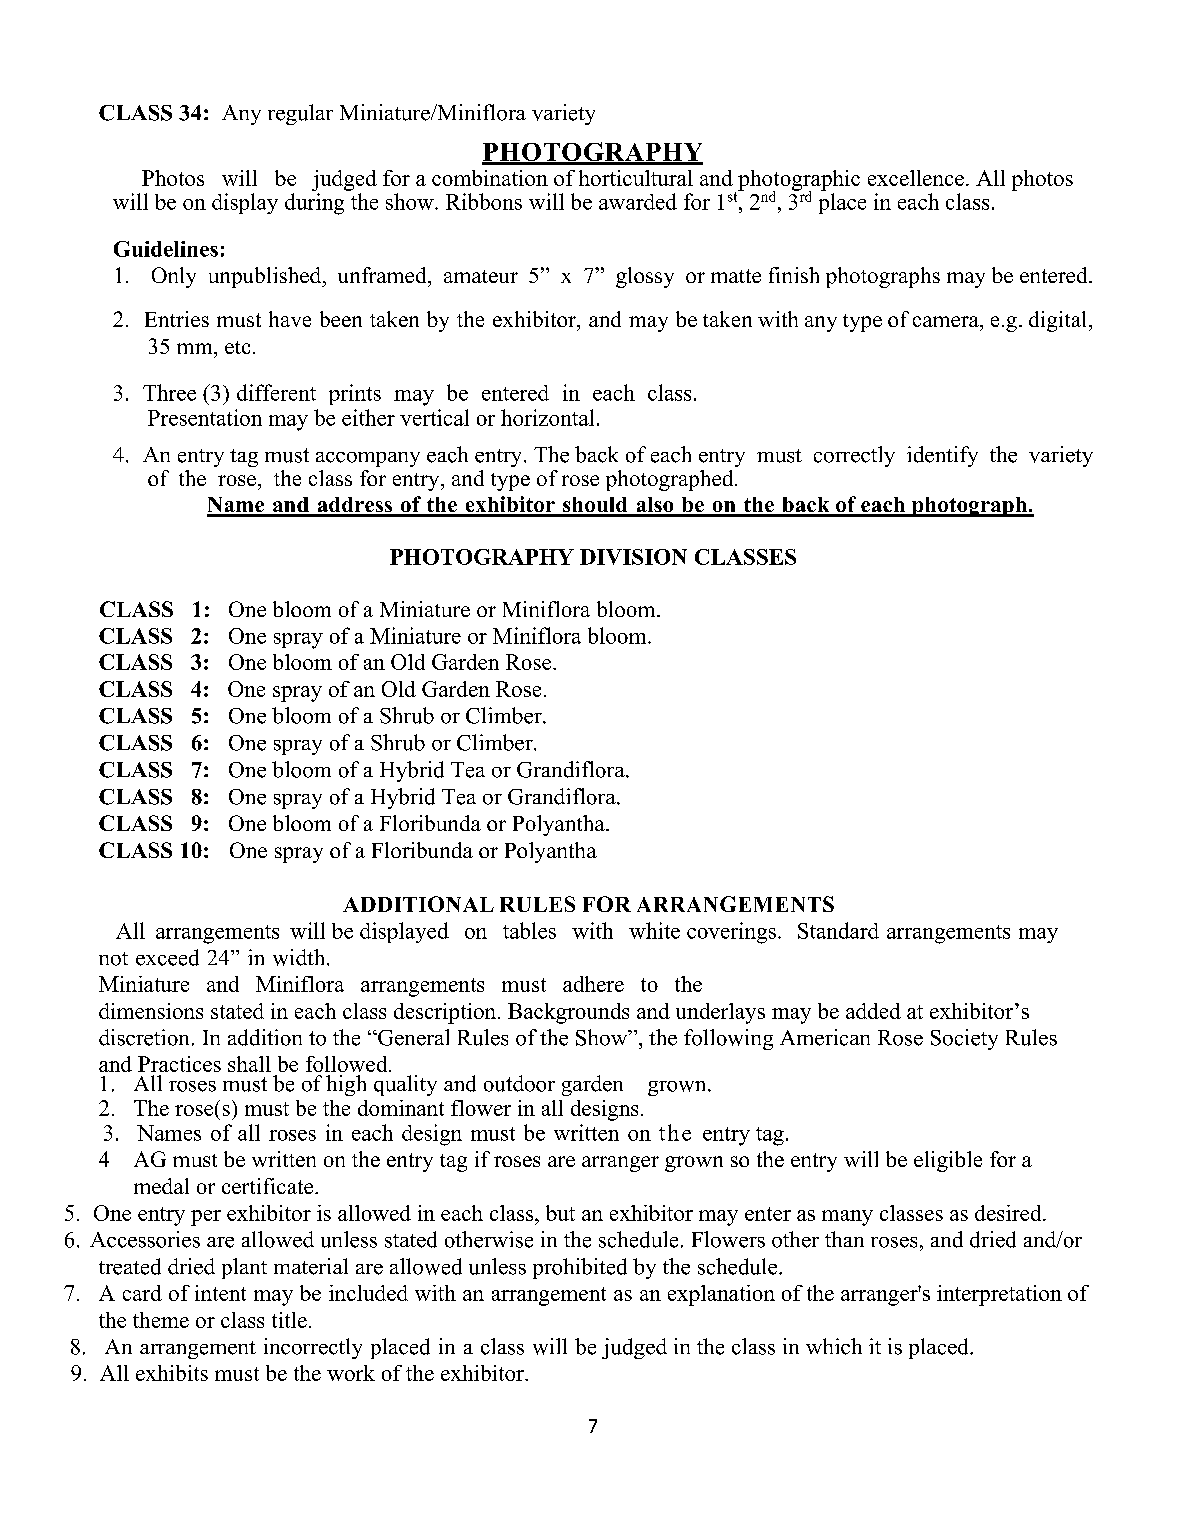  I want to click on DIVISION, so click(633, 557).
